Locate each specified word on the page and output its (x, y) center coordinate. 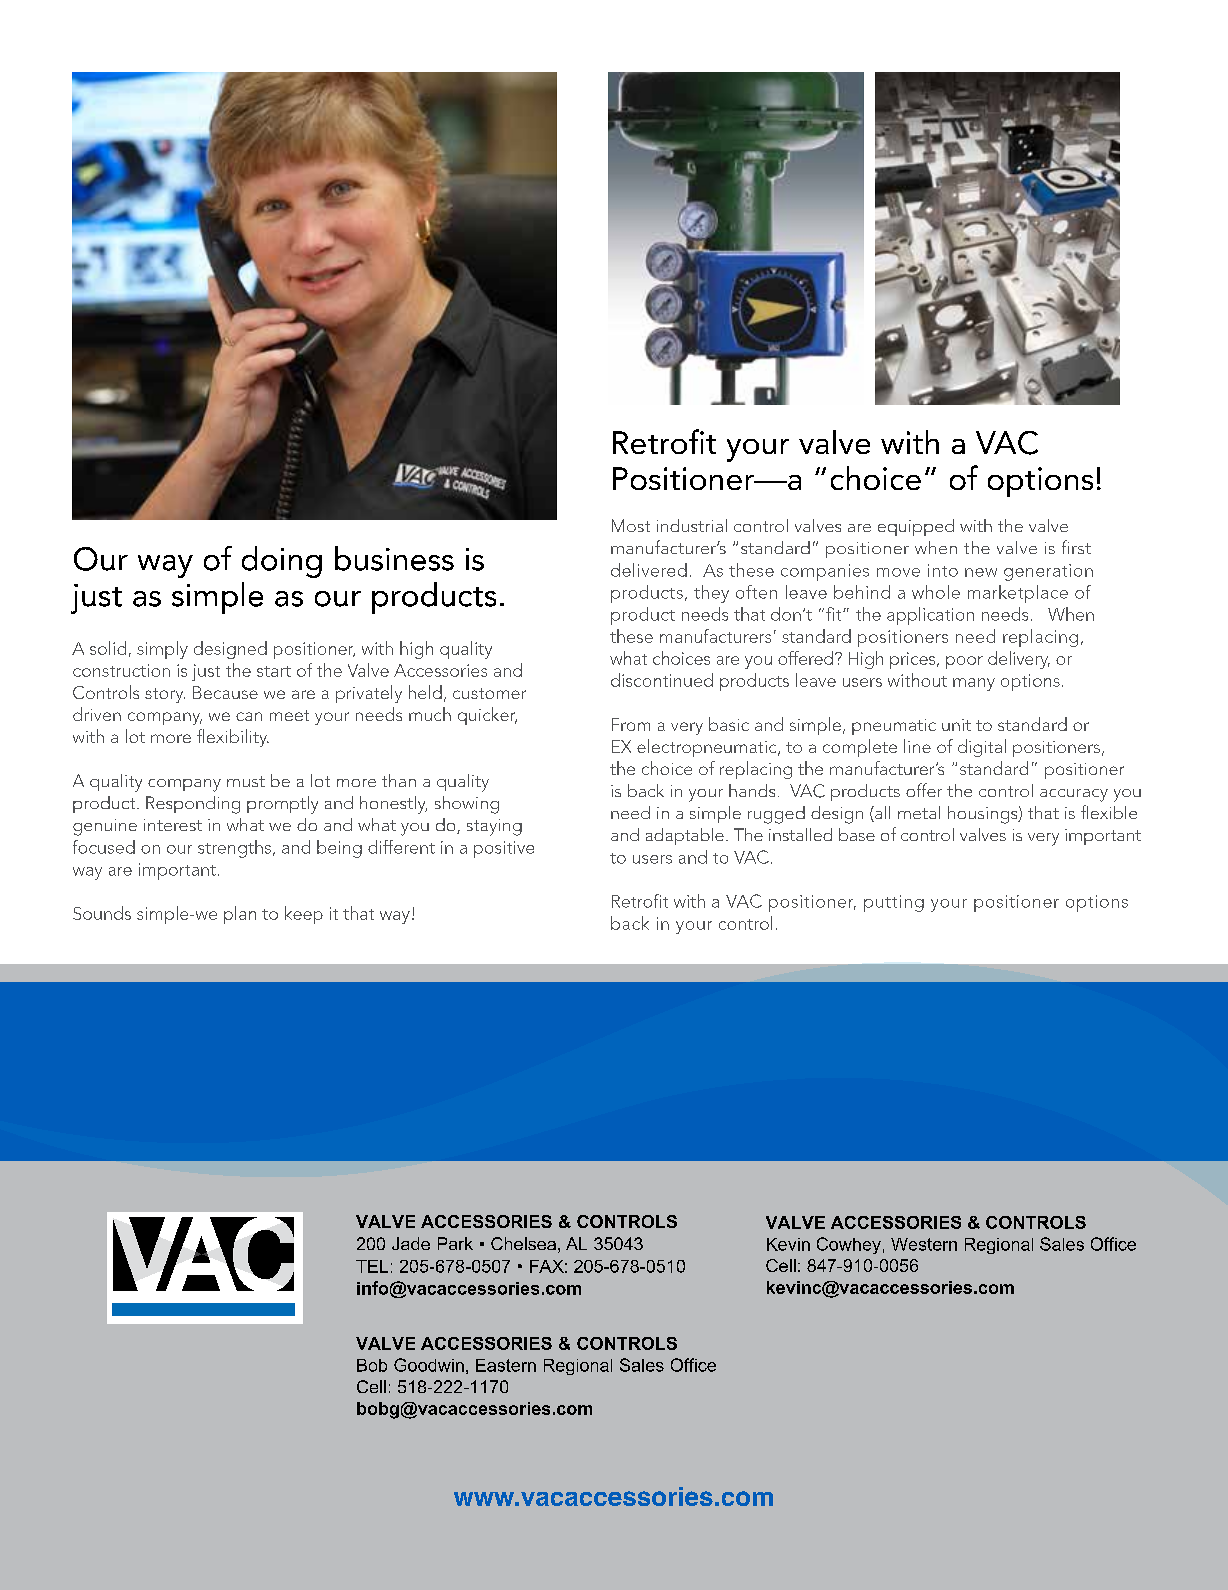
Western (924, 1244)
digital (982, 748)
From (631, 724)
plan (240, 915)
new (981, 572)
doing (282, 562)
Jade (411, 1243)
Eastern (506, 1365)
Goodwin (429, 1365)
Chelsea (523, 1243)
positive (504, 849)
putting (894, 903)
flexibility (233, 738)
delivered (649, 570)
